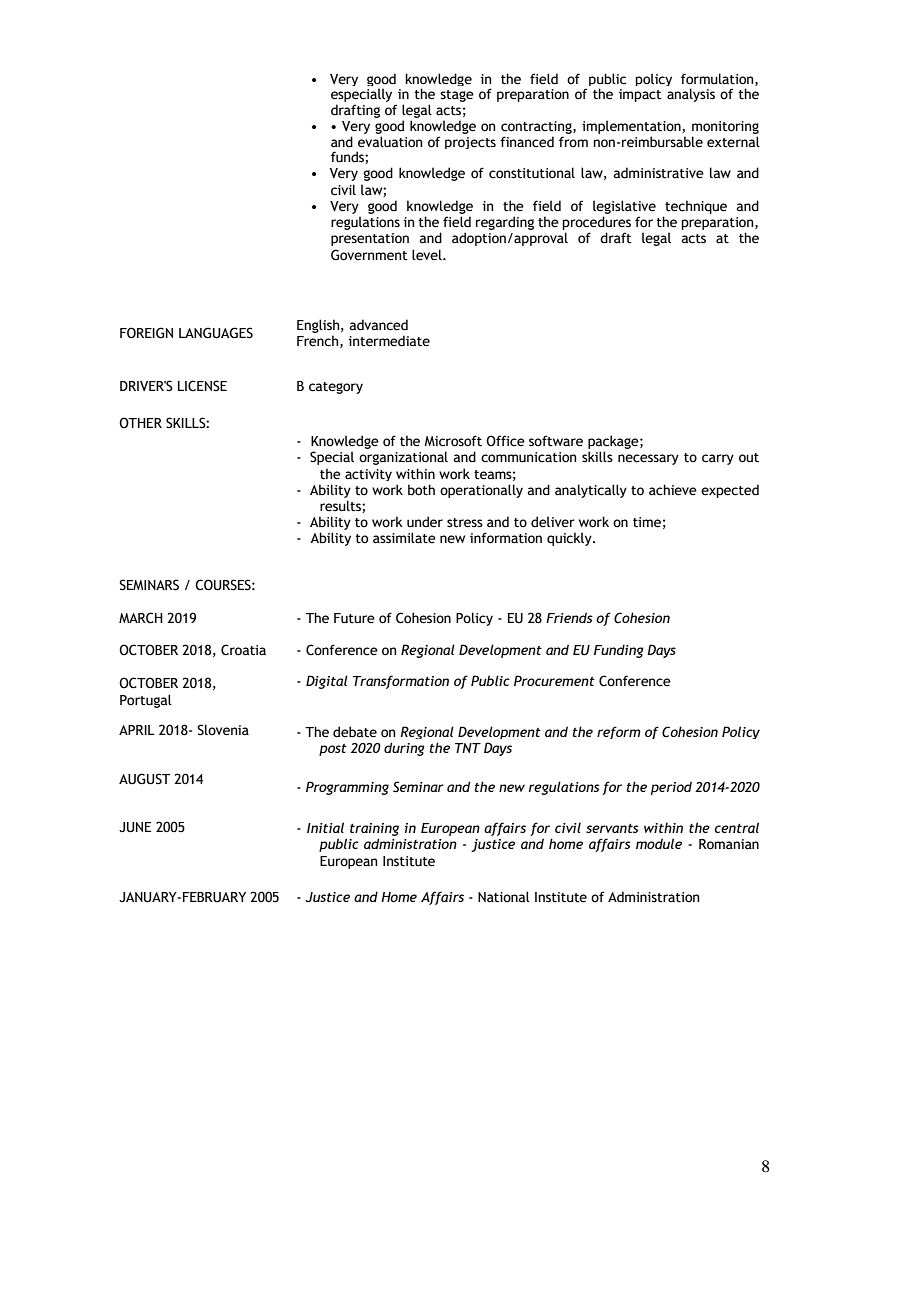  I want to click on JUNE, so click(135, 827).
